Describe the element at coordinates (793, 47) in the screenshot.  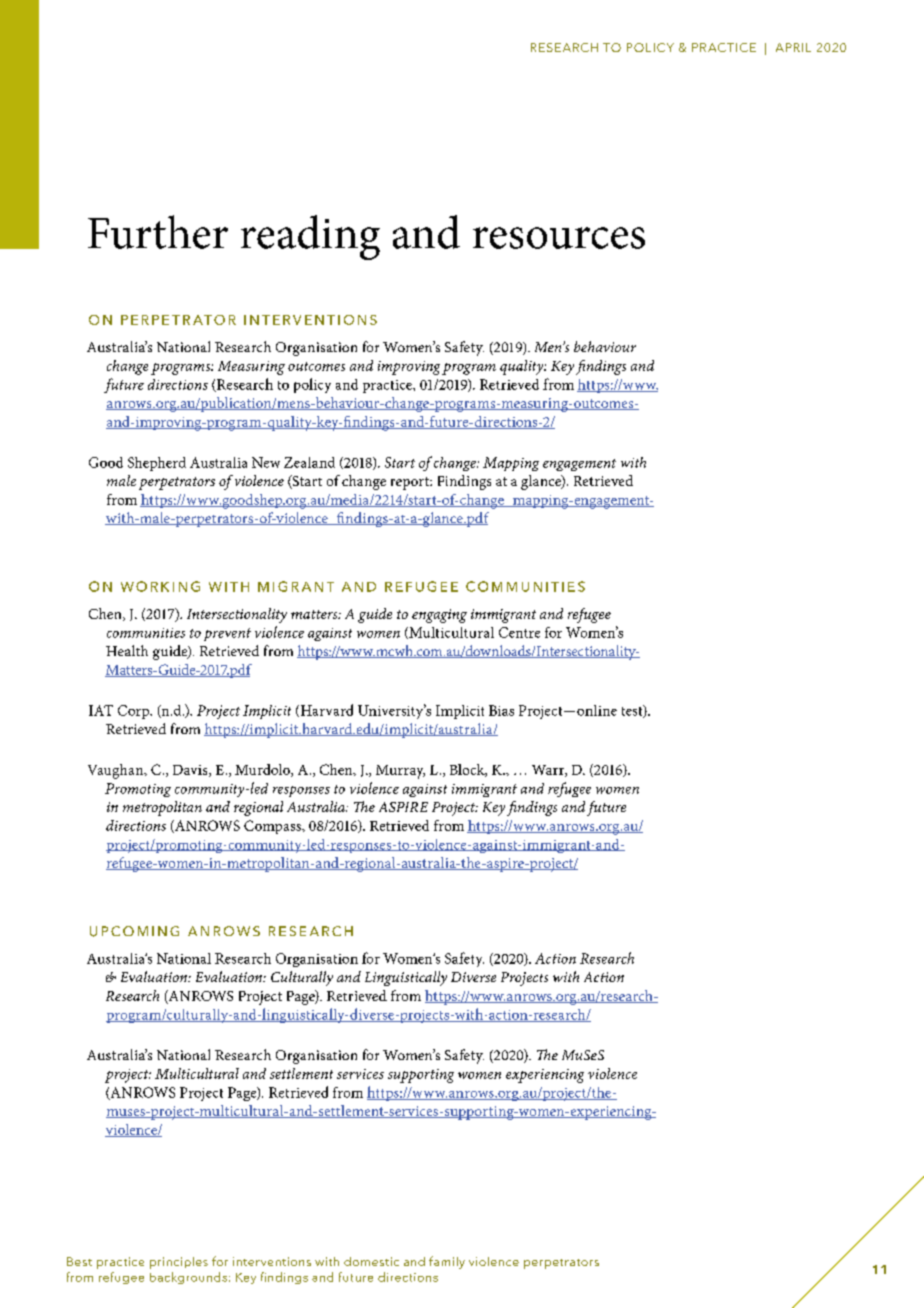
I see `APRIL` at that location.
